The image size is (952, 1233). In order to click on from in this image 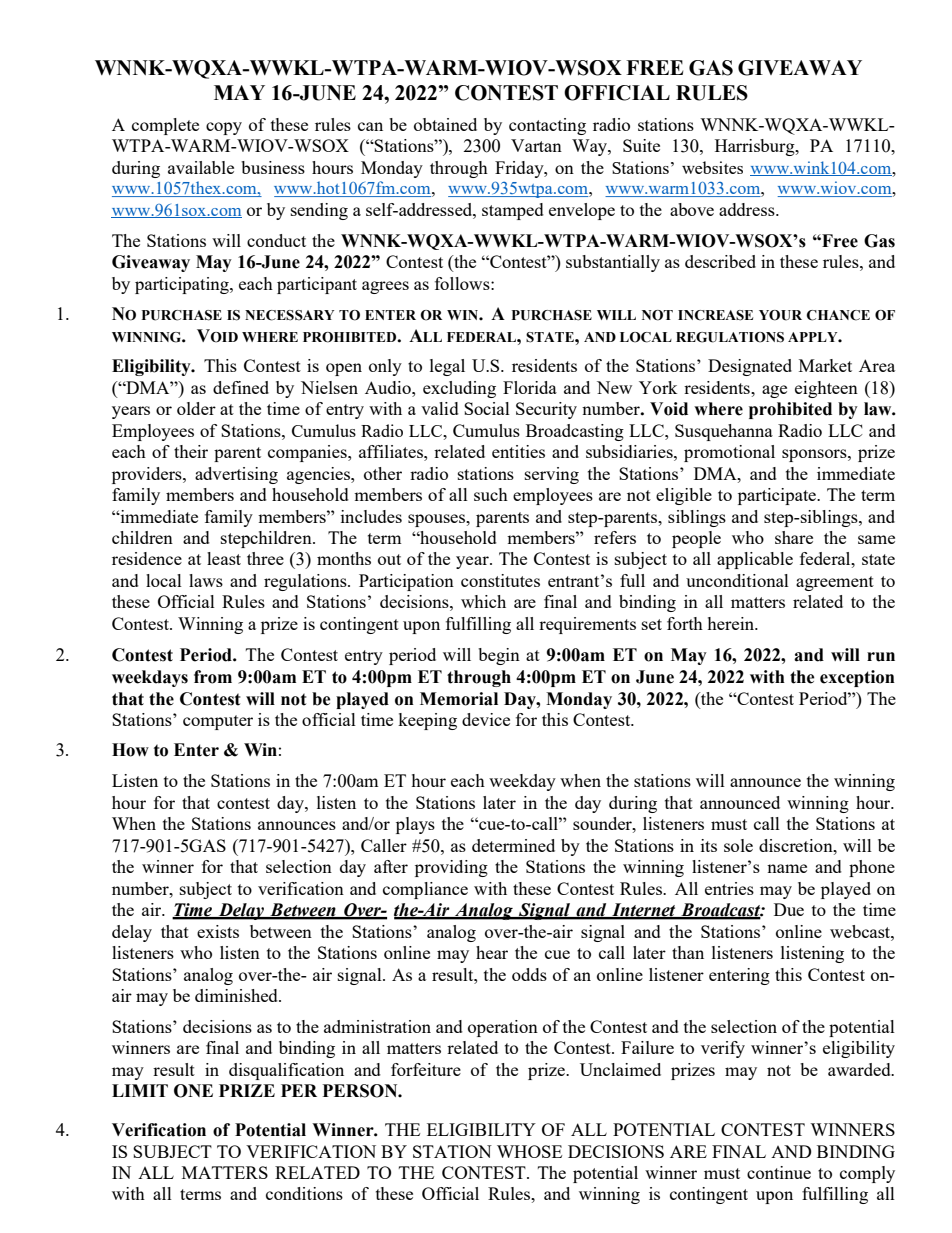, I will do `click(213, 677)`.
